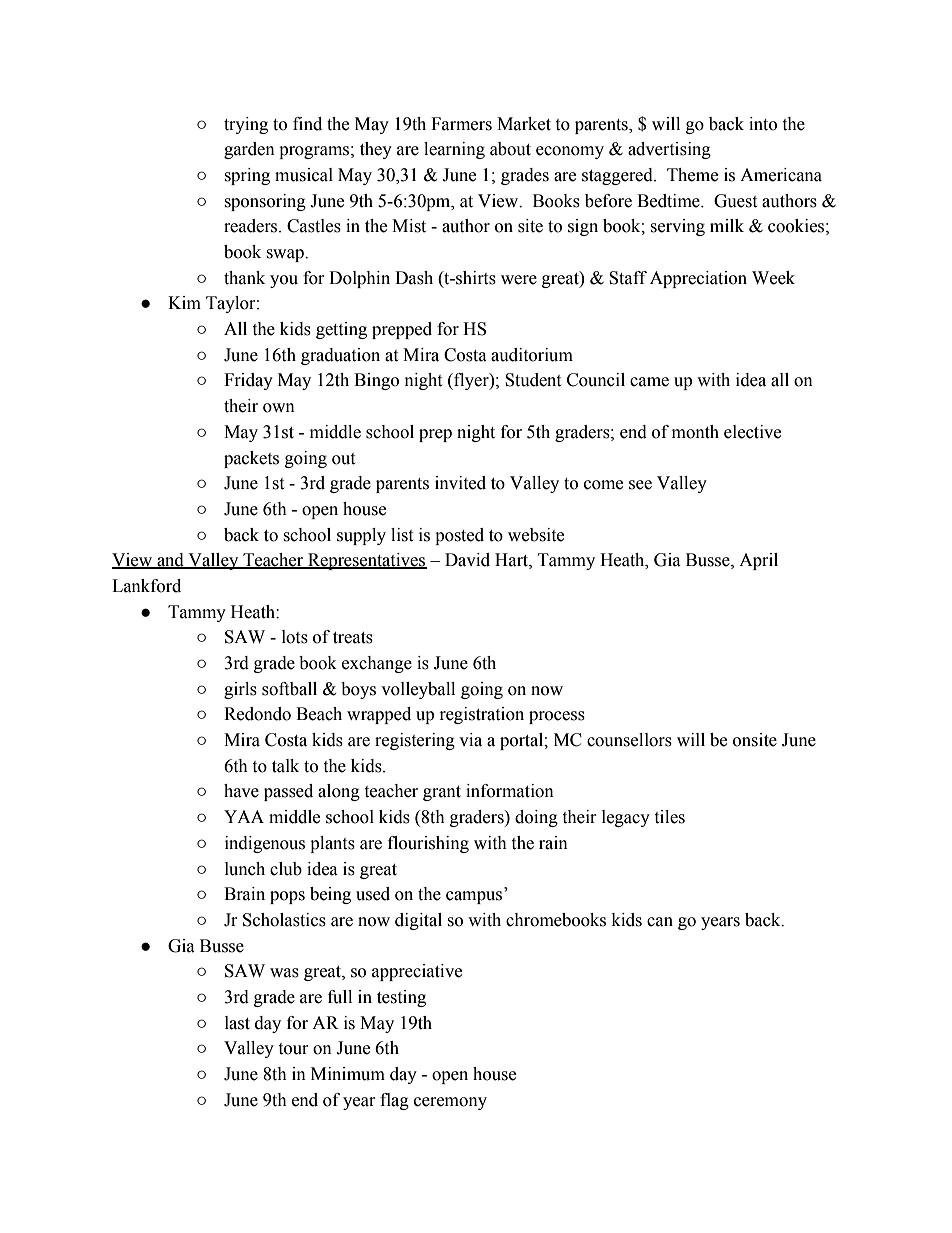 The width and height of the screenshot is (952, 1233). I want to click on learning, so click(454, 150).
